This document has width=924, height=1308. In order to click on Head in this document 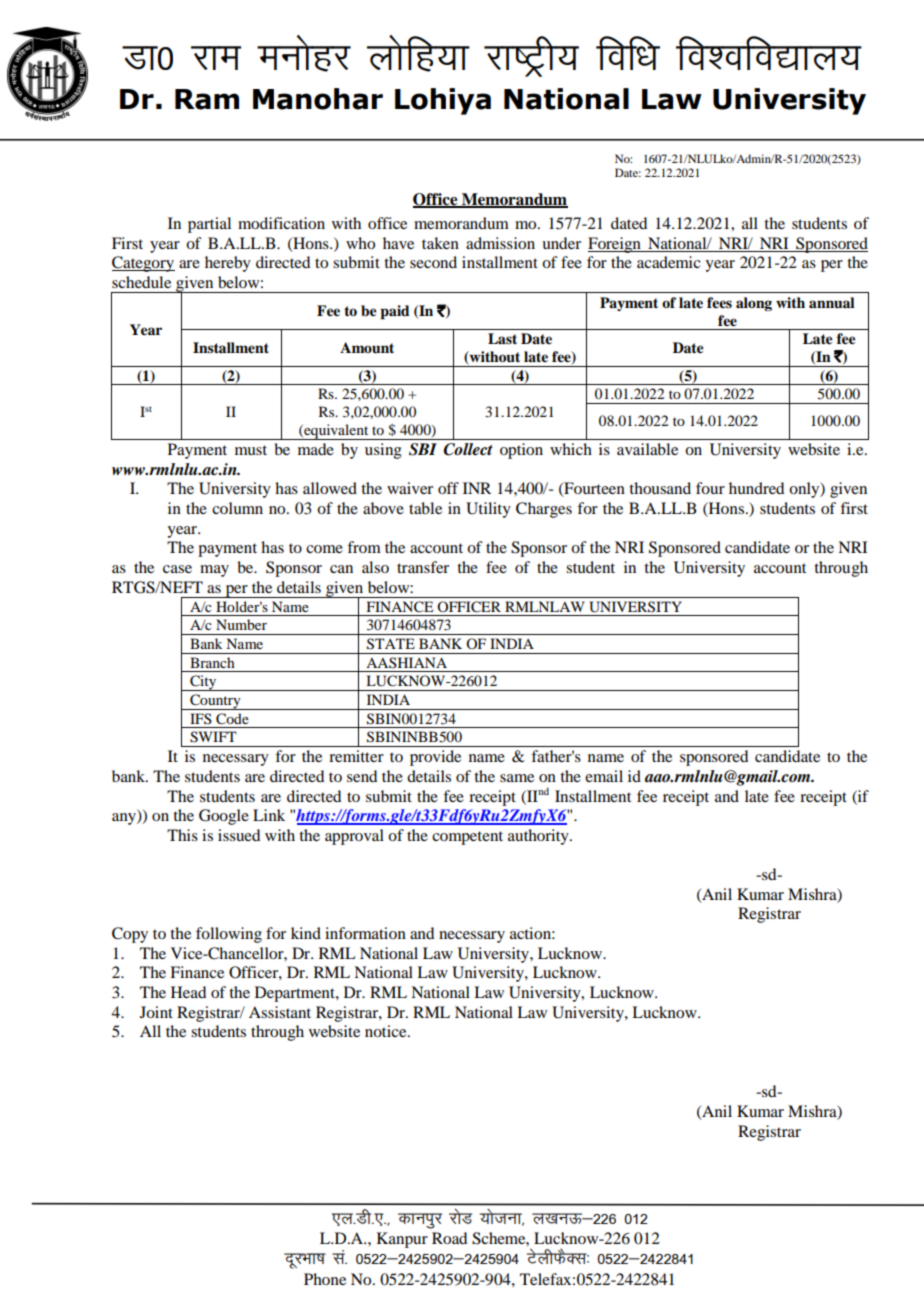, I will do `click(188, 992)`.
